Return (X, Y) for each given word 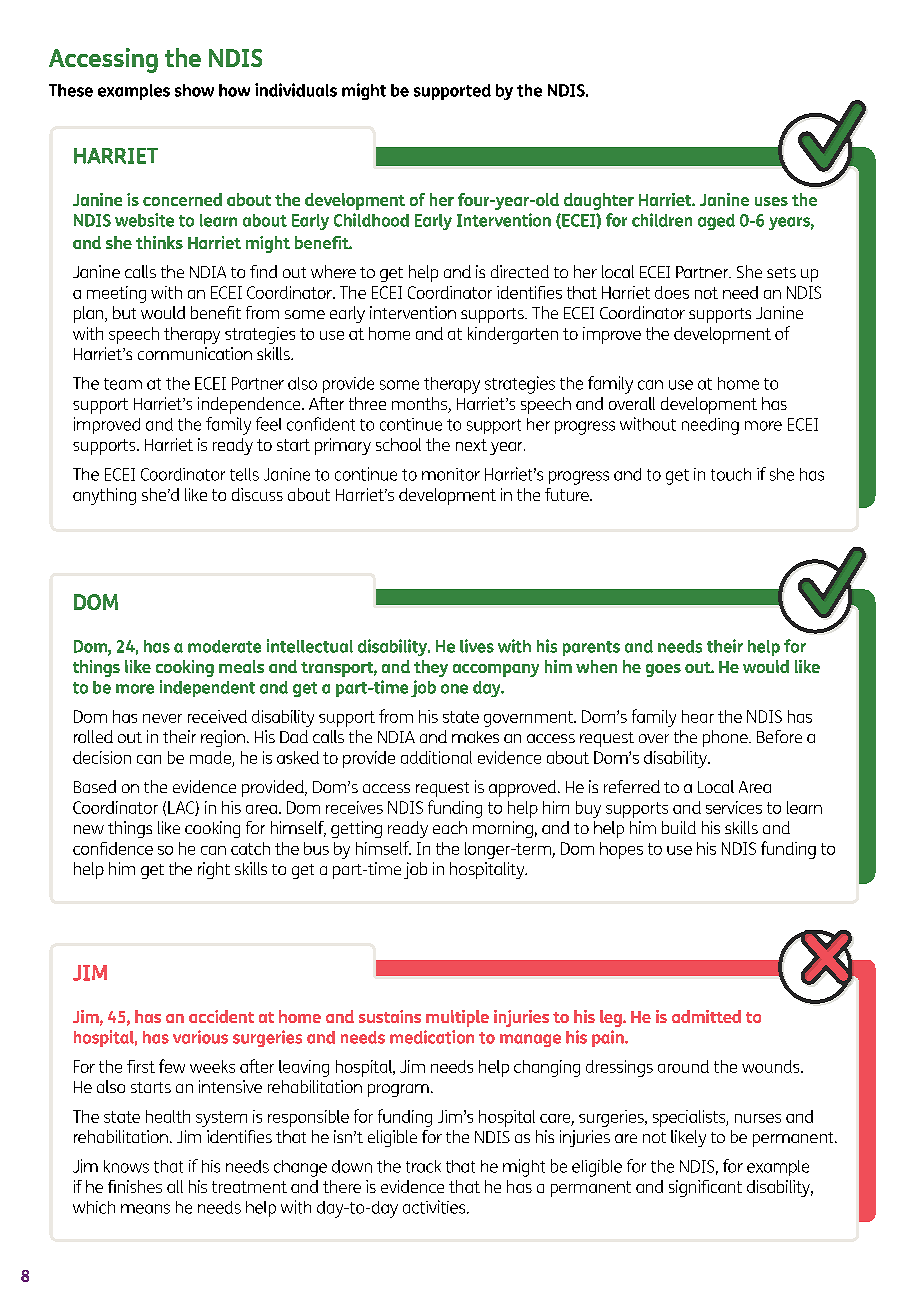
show (194, 90)
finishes (135, 1186)
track (423, 1166)
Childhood (371, 220)
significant (705, 1188)
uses (771, 201)
